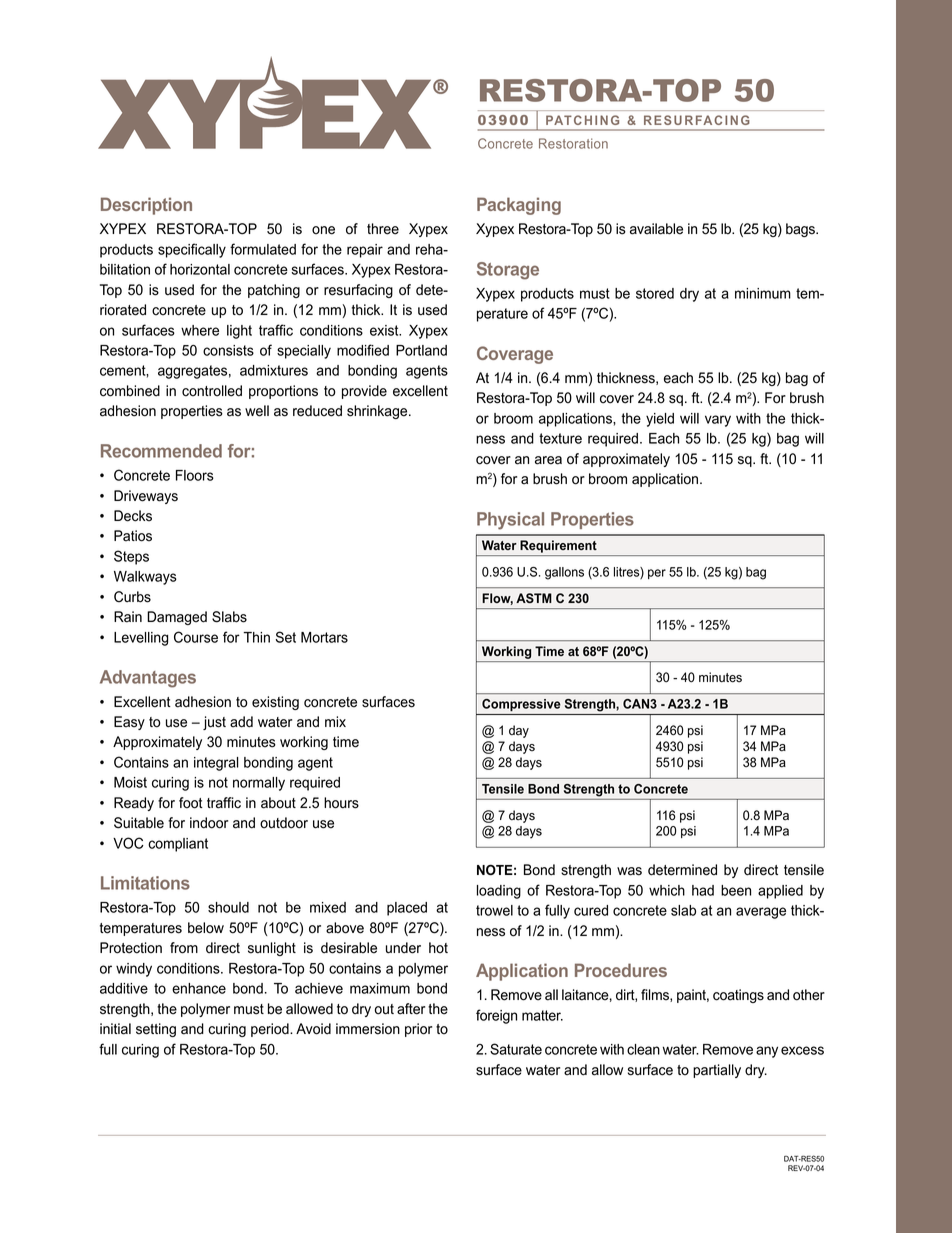  I want to click on Compressive, so click(521, 705).
